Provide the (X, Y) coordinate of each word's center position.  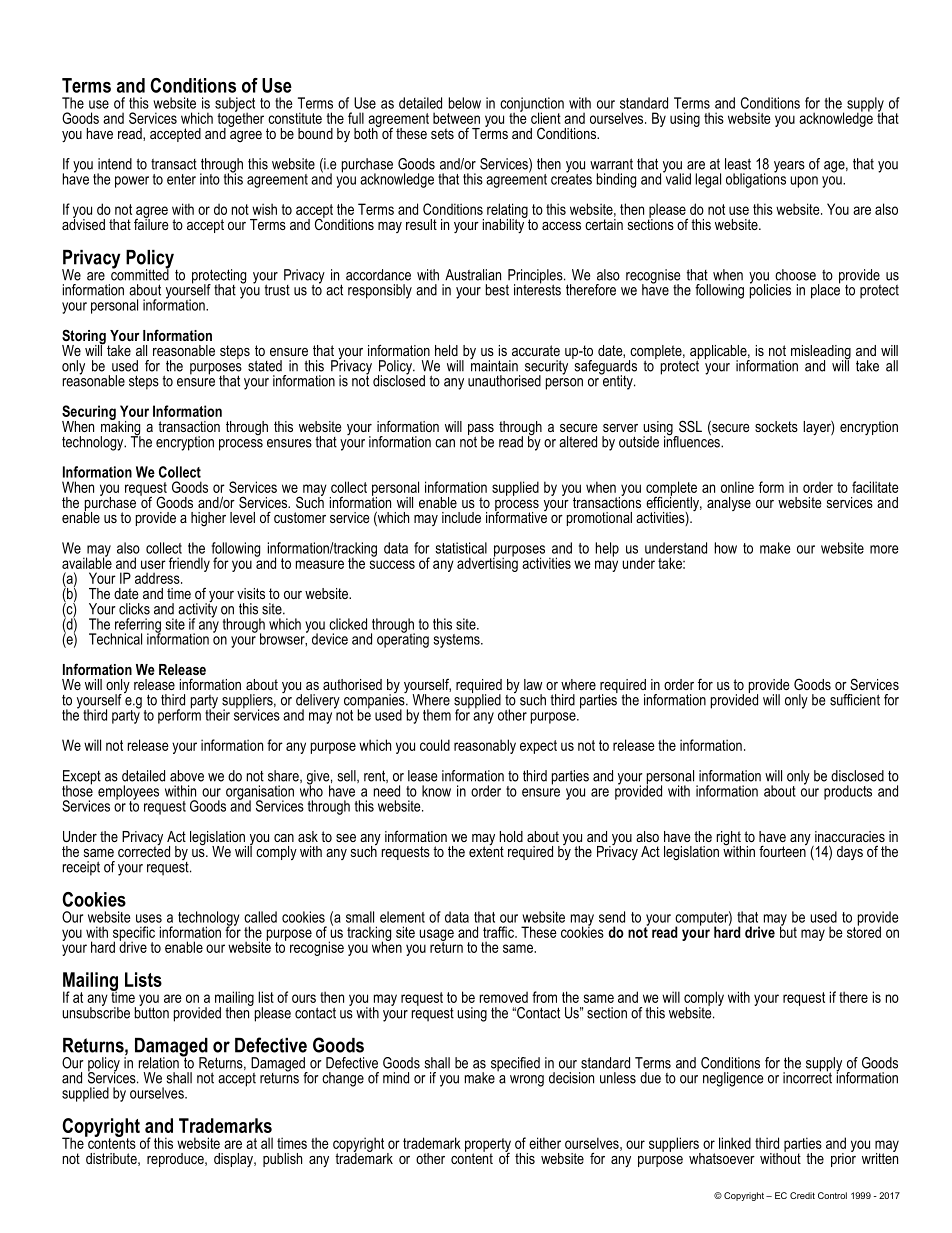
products (848, 792)
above (187, 776)
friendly (189, 564)
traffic (499, 932)
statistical (461, 548)
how (726, 548)
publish (282, 1160)
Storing (84, 338)
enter (181, 179)
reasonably (485, 746)
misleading (821, 353)
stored (864, 931)
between (456, 118)
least (738, 164)
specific (134, 934)
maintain (494, 364)
